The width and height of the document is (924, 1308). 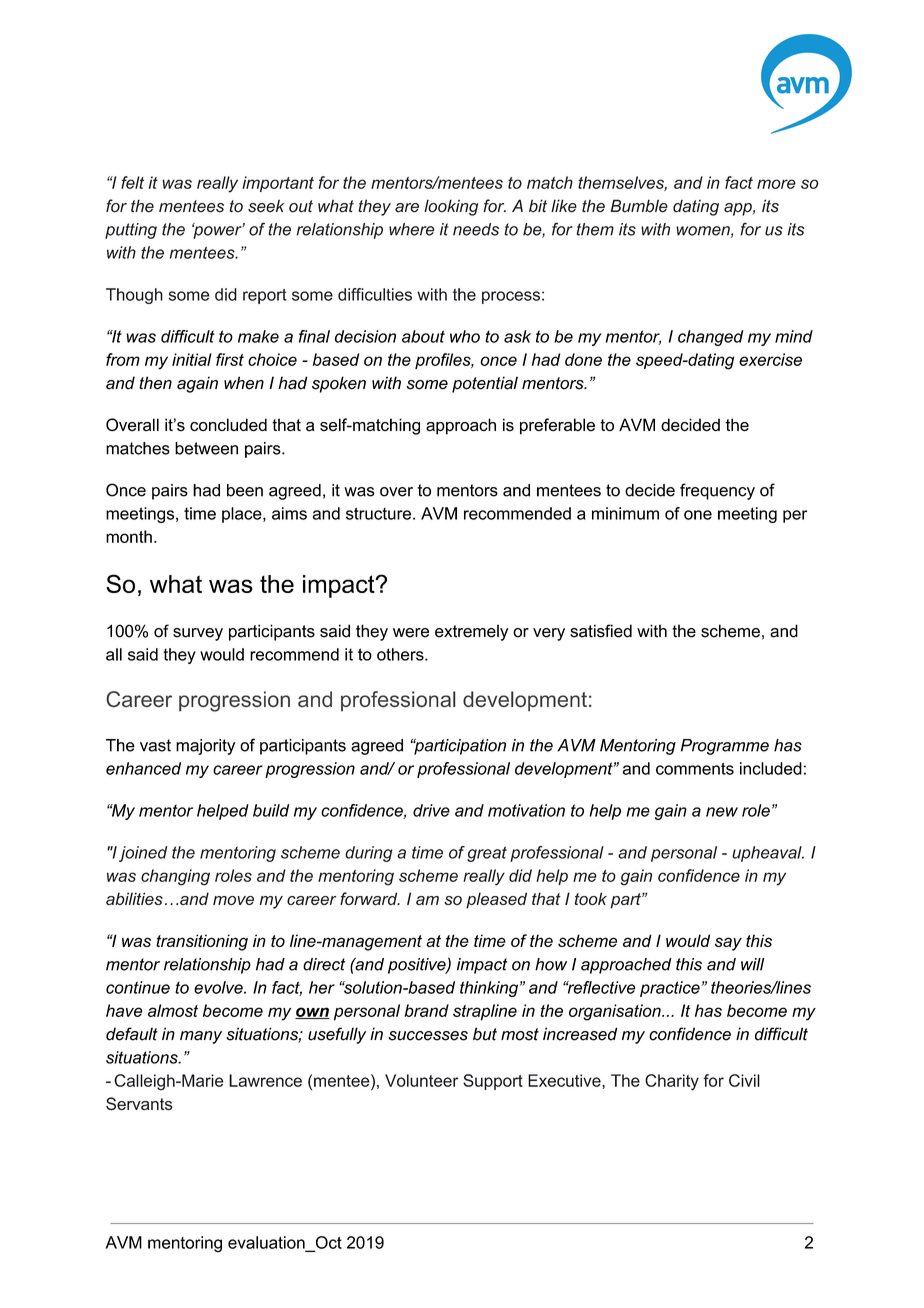 I want to click on extremely, so click(x=471, y=632).
